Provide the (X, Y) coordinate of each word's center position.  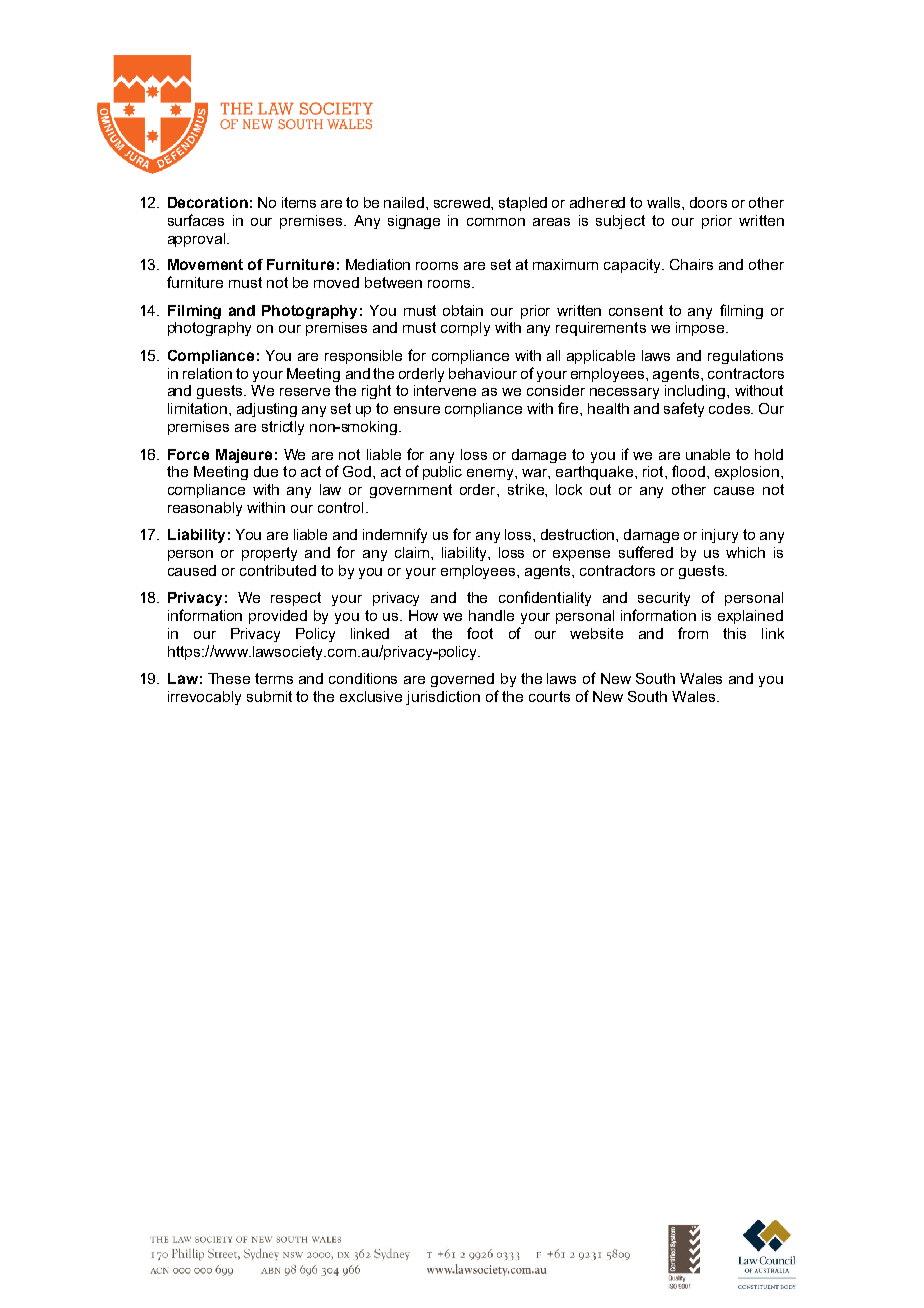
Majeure (244, 456)
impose (701, 329)
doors (708, 202)
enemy (491, 474)
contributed (278, 570)
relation (207, 373)
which (745, 552)
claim (413, 552)
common (496, 222)
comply (465, 329)
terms (274, 678)
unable (708, 454)
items (299, 202)
